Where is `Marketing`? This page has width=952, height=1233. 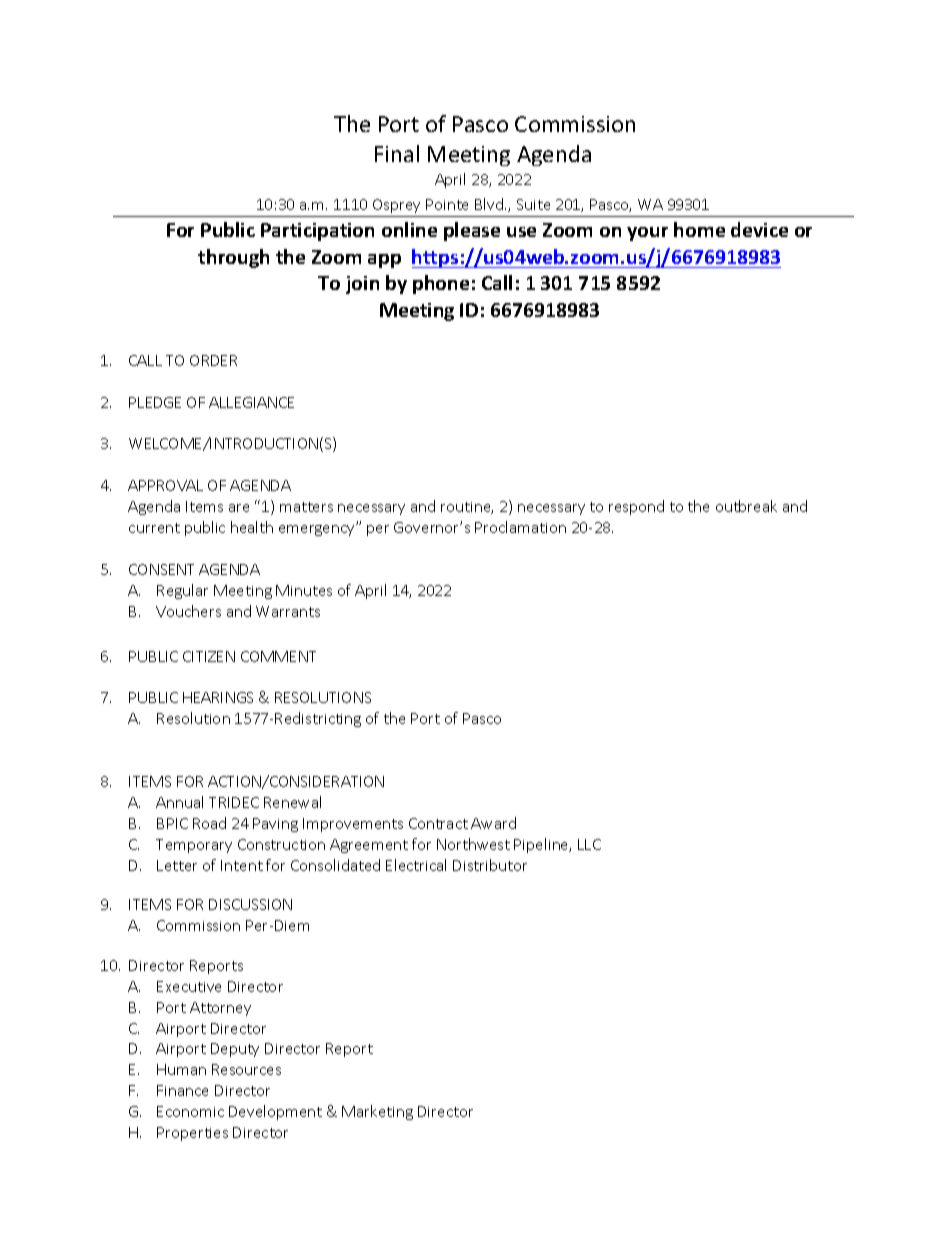
Marketing is located at coordinates (377, 1112).
